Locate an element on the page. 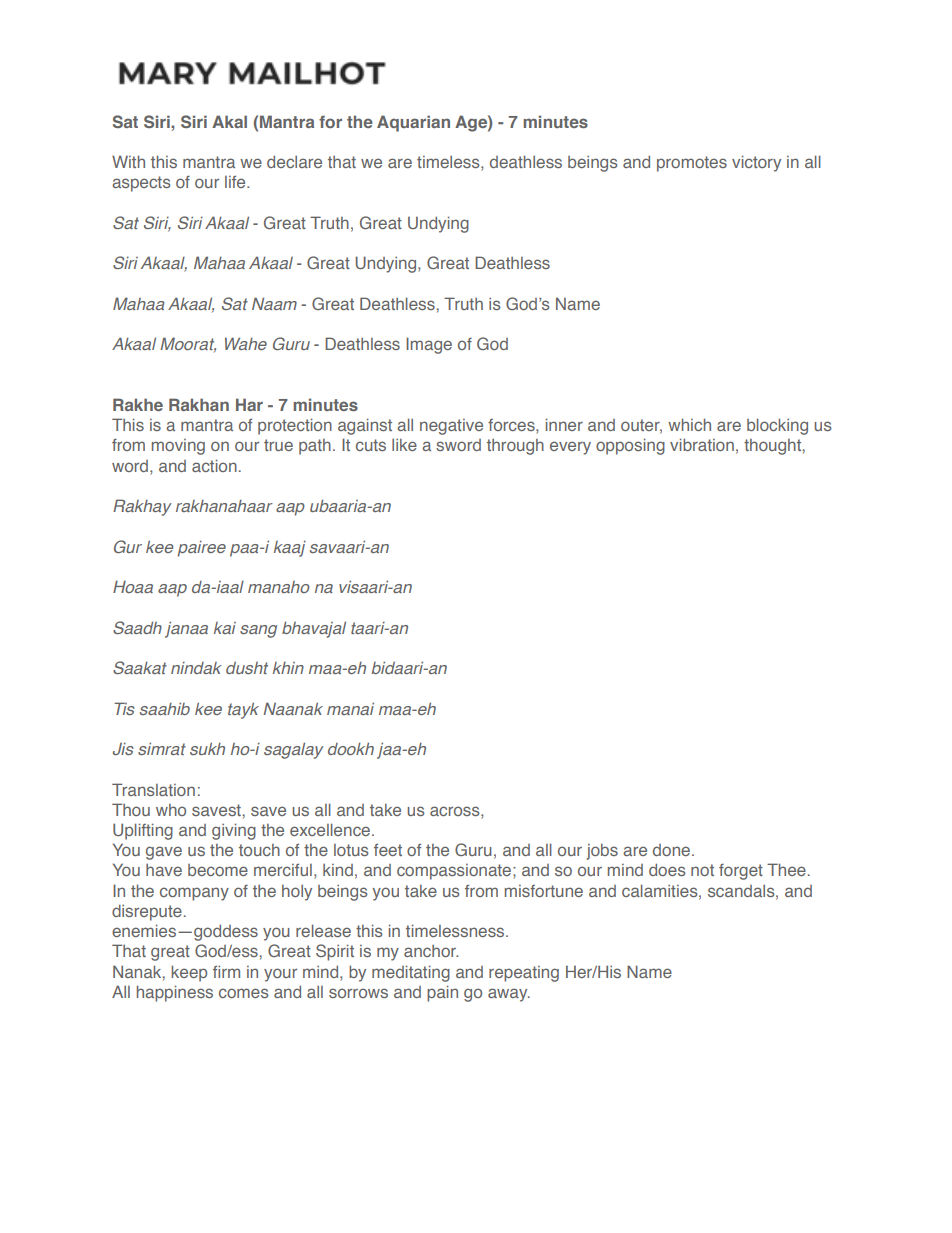  which is located at coordinates (689, 424).
